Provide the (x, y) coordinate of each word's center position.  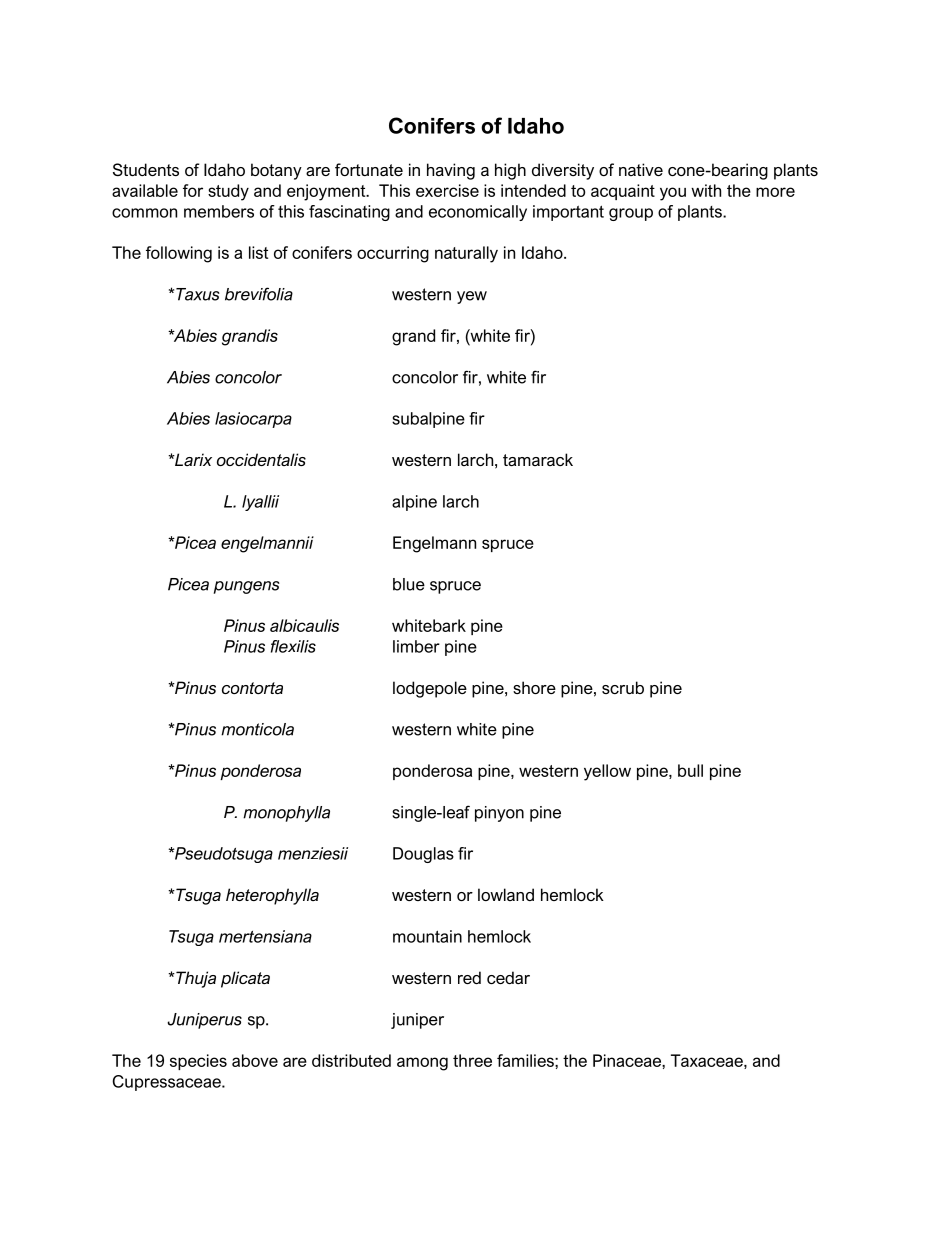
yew (472, 297)
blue (409, 584)
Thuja (195, 979)
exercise (447, 190)
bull (690, 770)
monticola (257, 729)
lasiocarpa (253, 420)
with (706, 190)
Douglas (423, 855)
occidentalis (261, 459)
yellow (607, 772)
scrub (623, 687)
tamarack (538, 459)
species (198, 1062)
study (228, 192)
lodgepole (430, 689)
